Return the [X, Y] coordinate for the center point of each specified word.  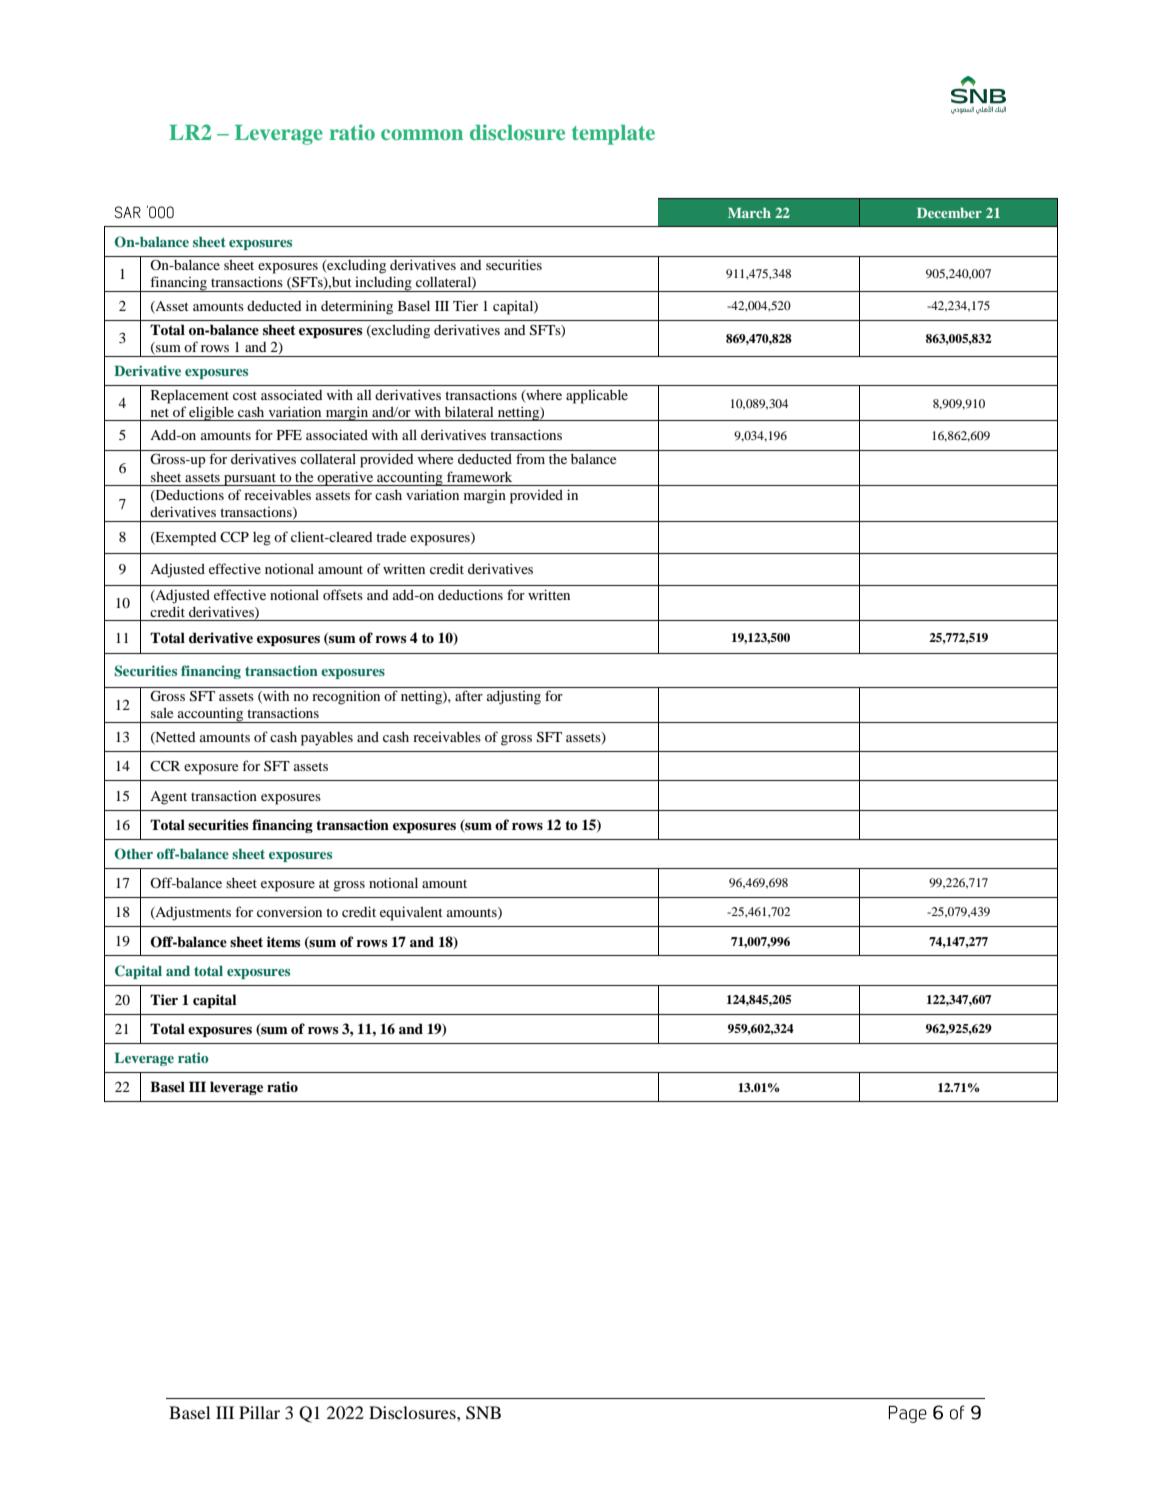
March [749, 213]
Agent [168, 798]
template [613, 135]
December [949, 213]
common [422, 134]
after [469, 695]
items [283, 941]
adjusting [514, 697]
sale [162, 713]
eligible [211, 413]
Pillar [259, 1412]
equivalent [411, 913]
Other [134, 854]
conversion [289, 912]
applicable [597, 397]
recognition [346, 697]
